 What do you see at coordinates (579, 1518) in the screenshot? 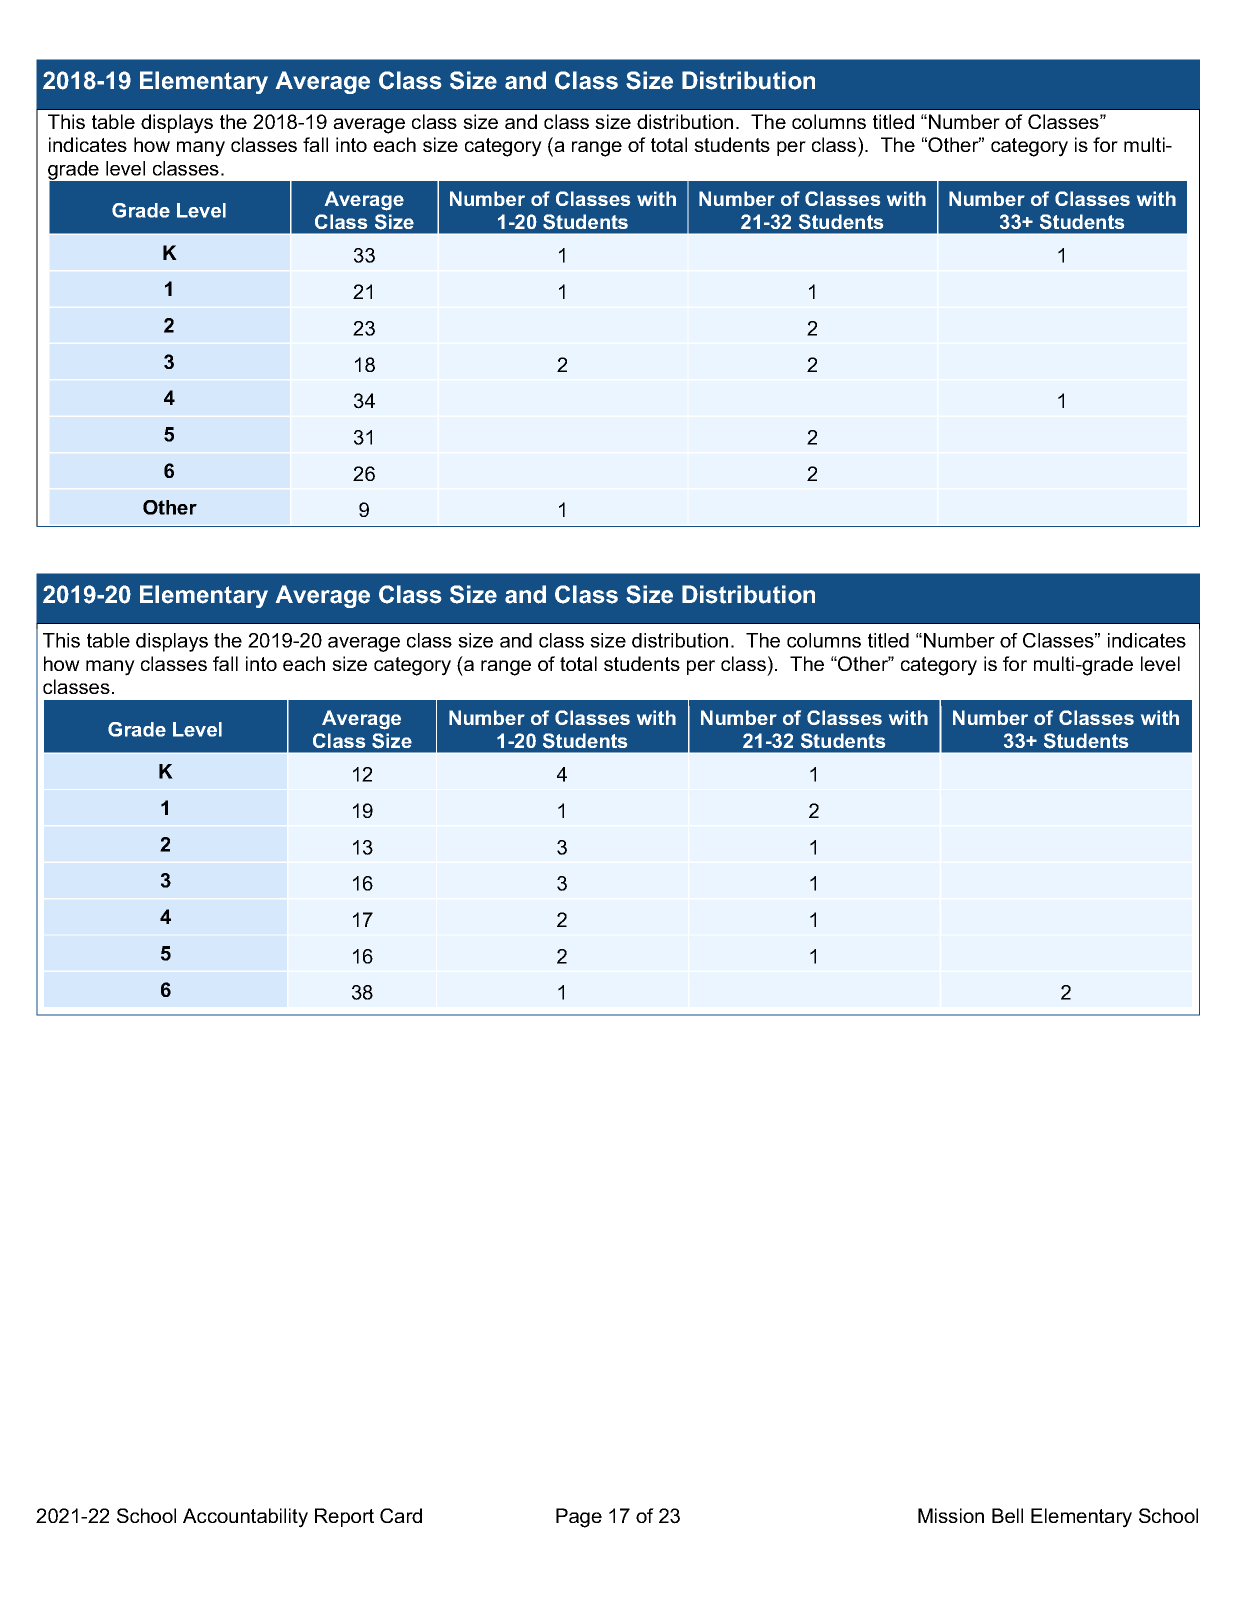
I see `Page` at bounding box center [579, 1518].
